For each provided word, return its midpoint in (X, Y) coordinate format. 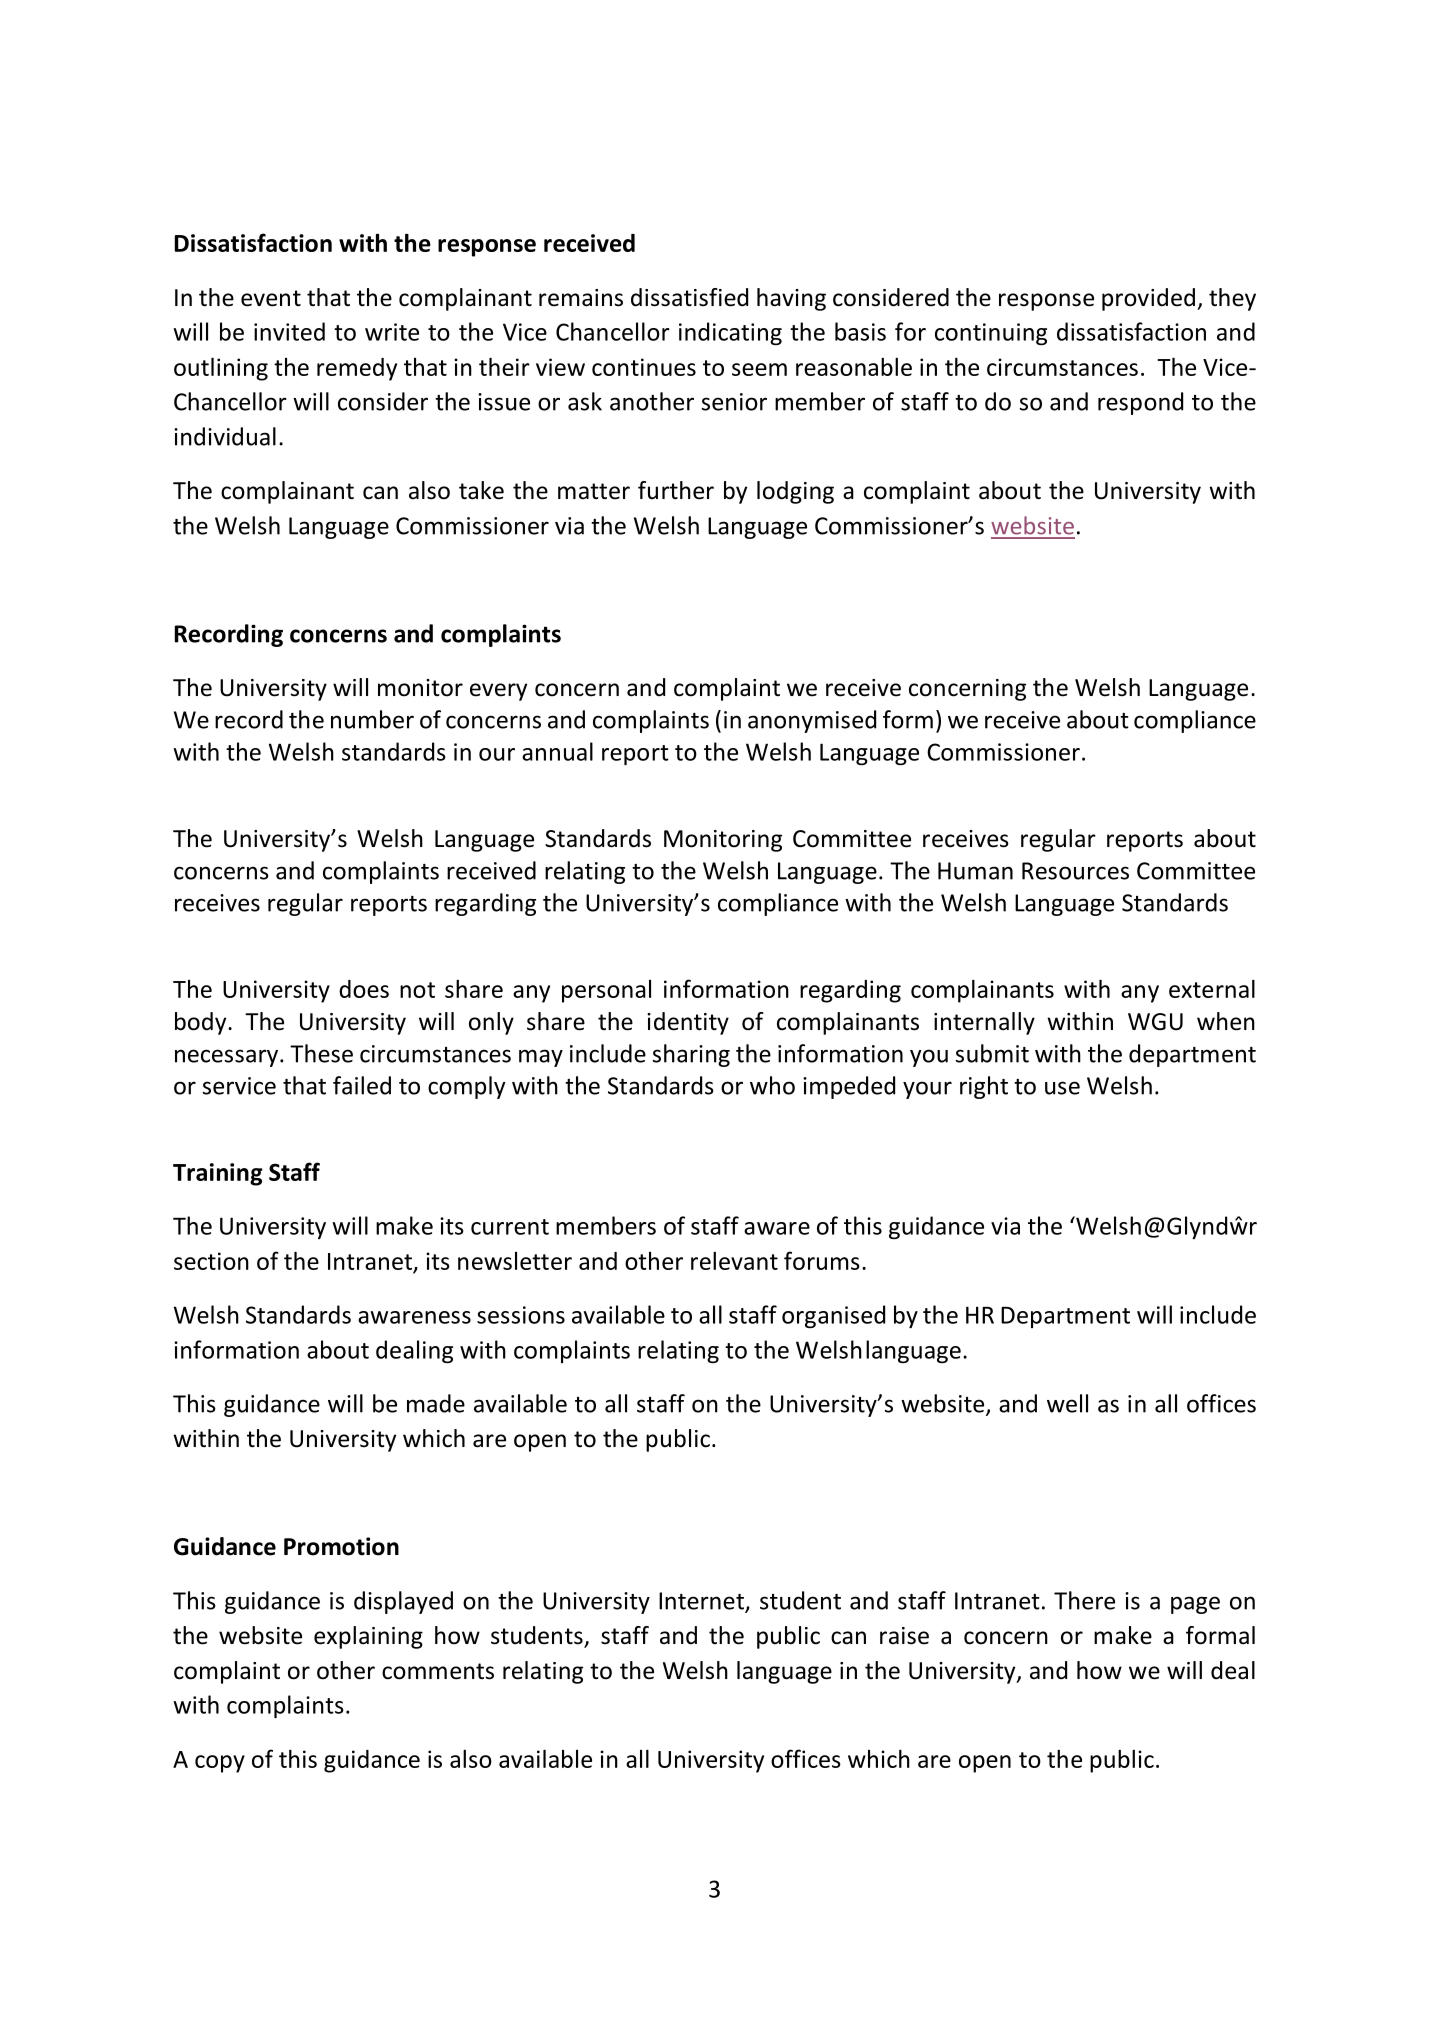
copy (220, 1764)
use (1062, 1088)
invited (289, 331)
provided (1148, 299)
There (1084, 1600)
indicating (730, 333)
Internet (702, 1602)
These (321, 1053)
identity (688, 1023)
